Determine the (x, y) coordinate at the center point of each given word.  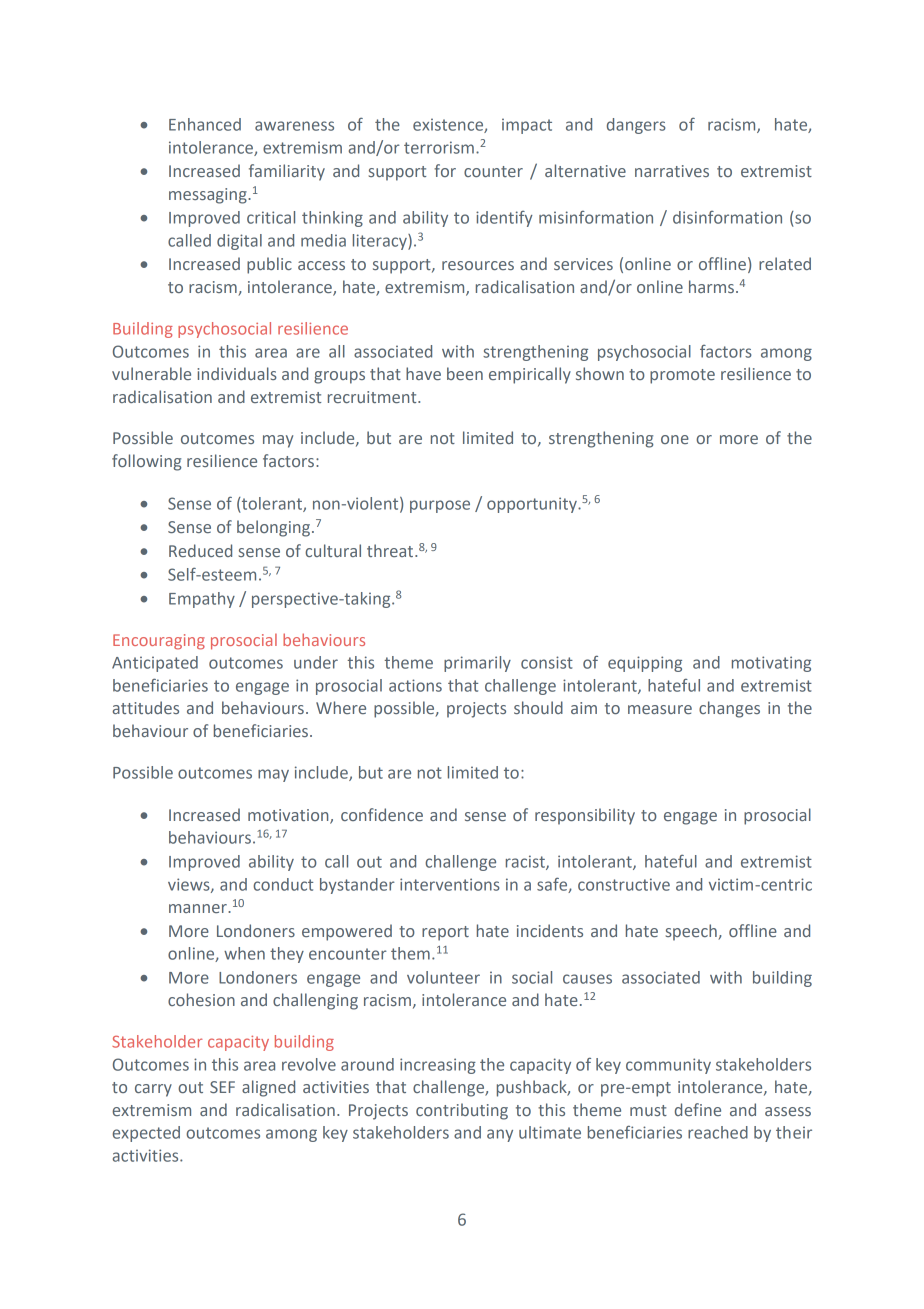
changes (729, 709)
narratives (672, 171)
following (146, 462)
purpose (440, 506)
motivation (289, 816)
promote (682, 376)
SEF (222, 1087)
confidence (382, 814)
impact (527, 126)
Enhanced (205, 124)
